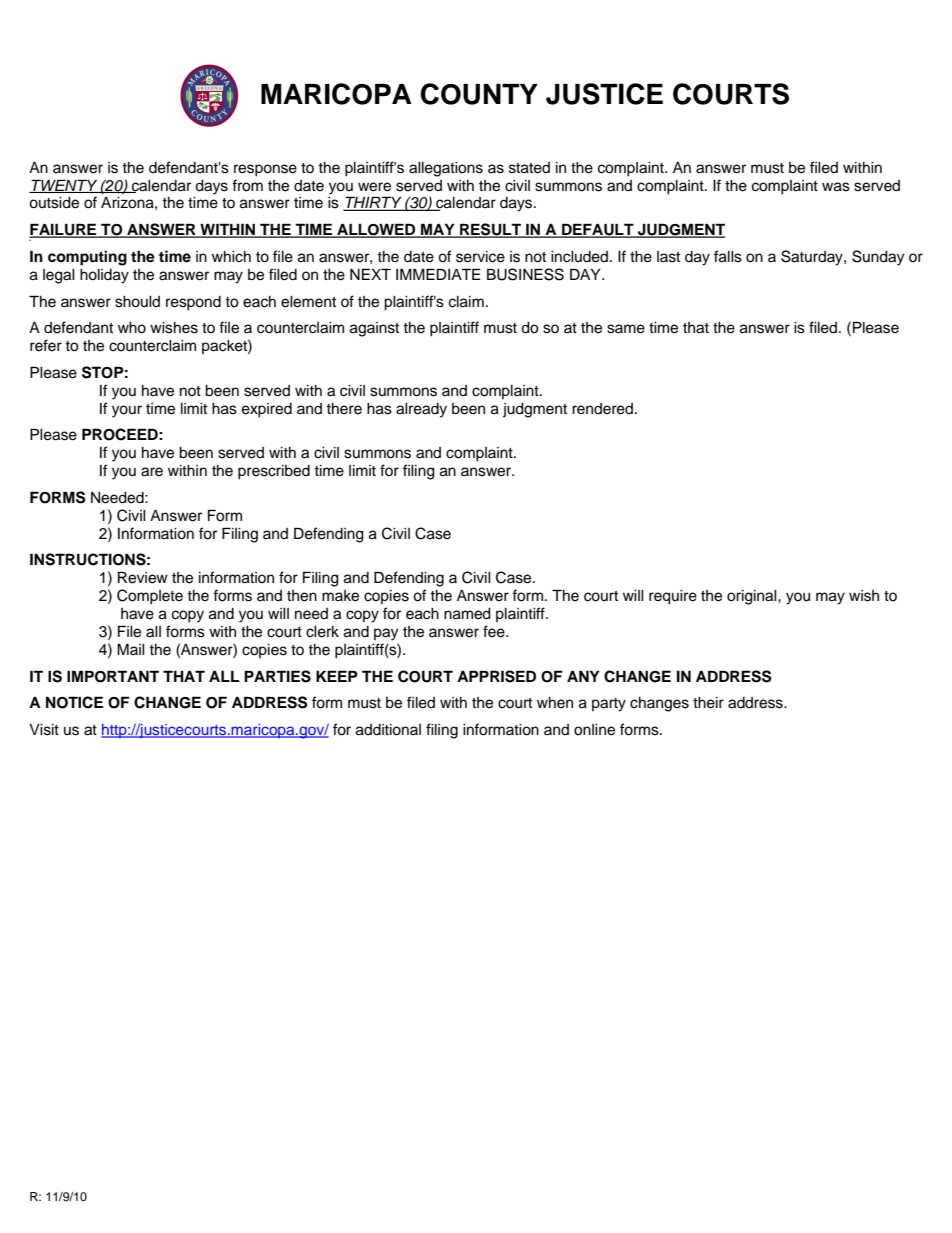 This document has height=1233, width=952. Describe the element at coordinates (421, 410) in the document. I see `already` at that location.
